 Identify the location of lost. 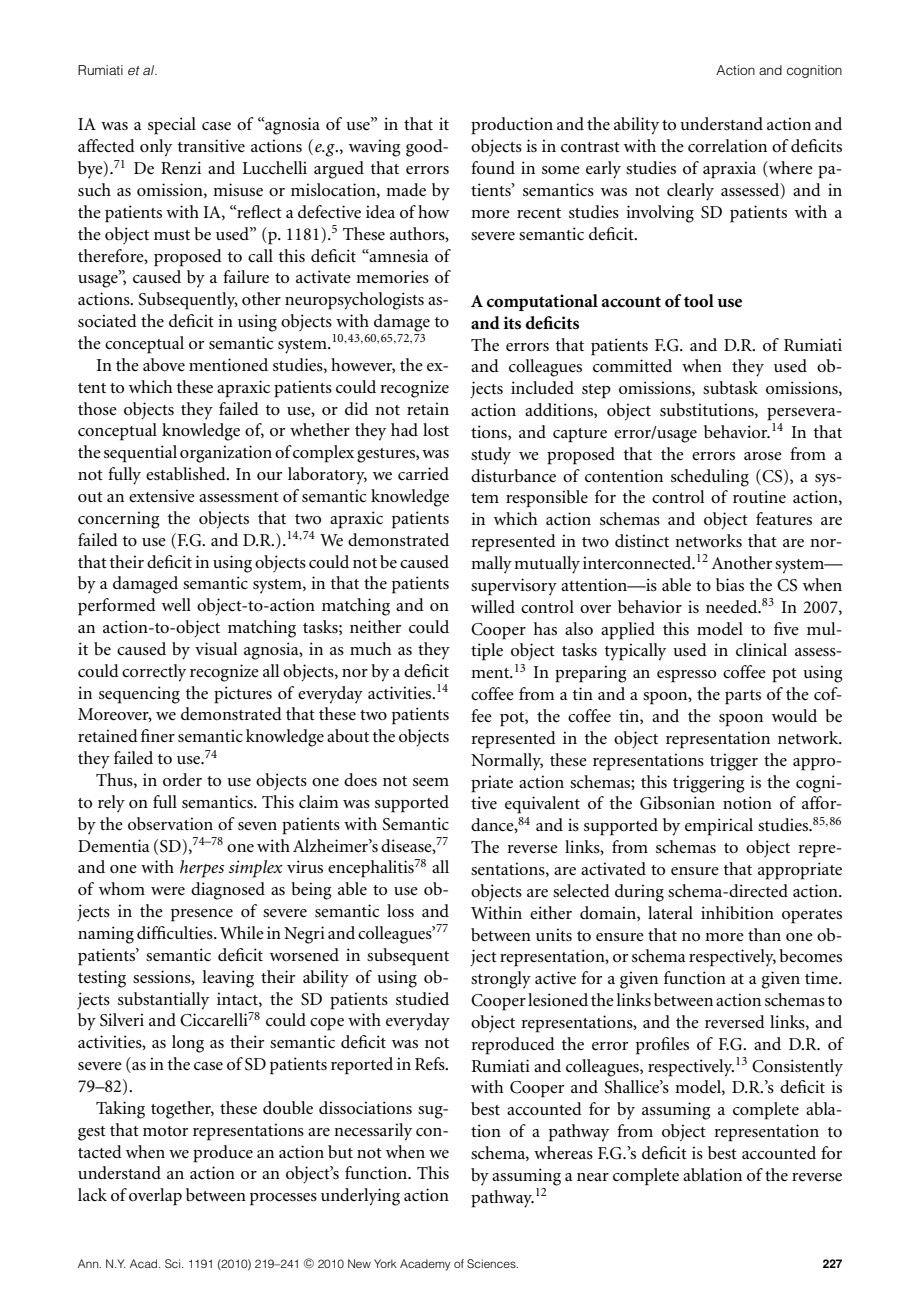
(436, 429).
